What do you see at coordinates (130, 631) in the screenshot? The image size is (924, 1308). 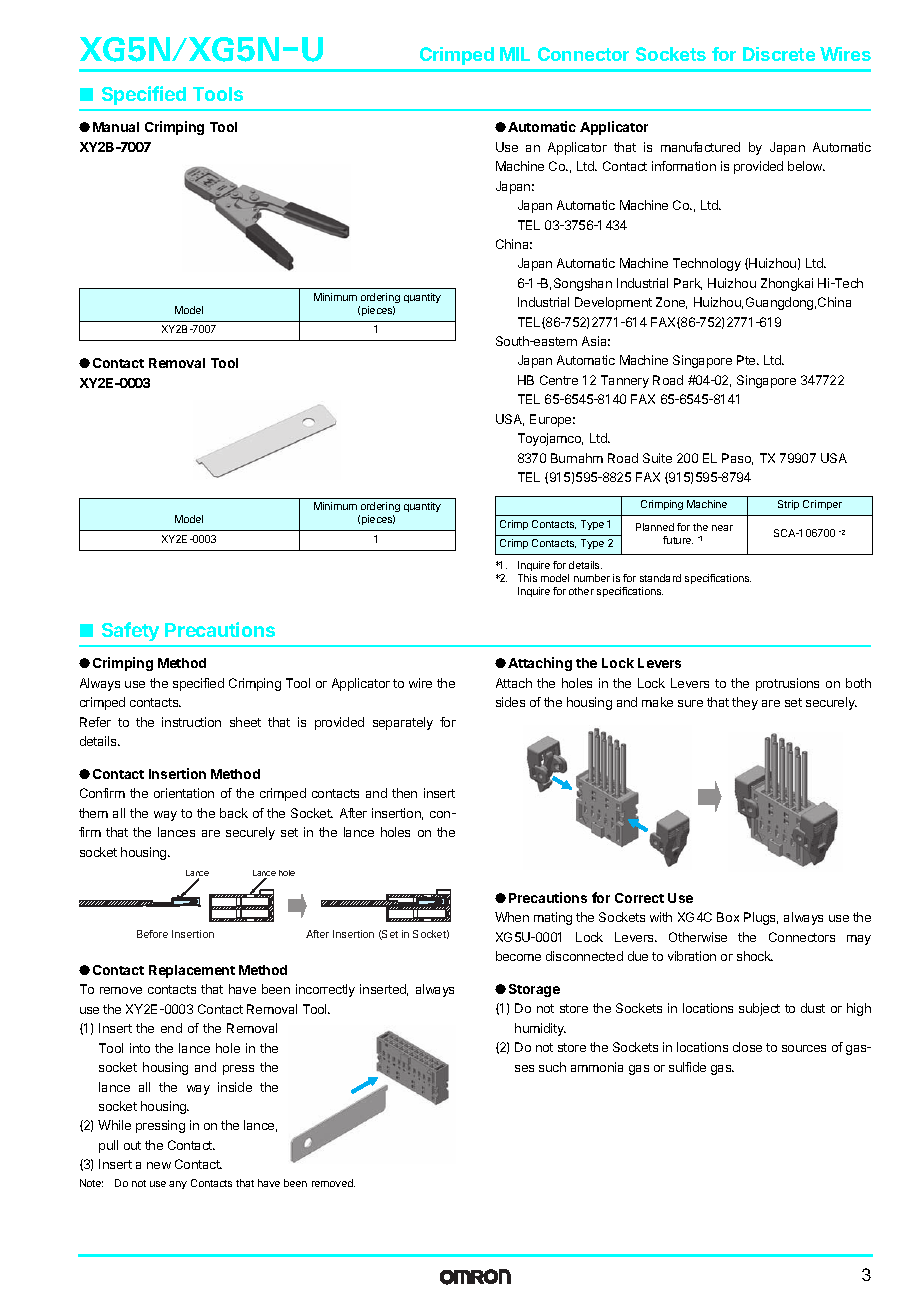 I see `Safety` at bounding box center [130, 631].
